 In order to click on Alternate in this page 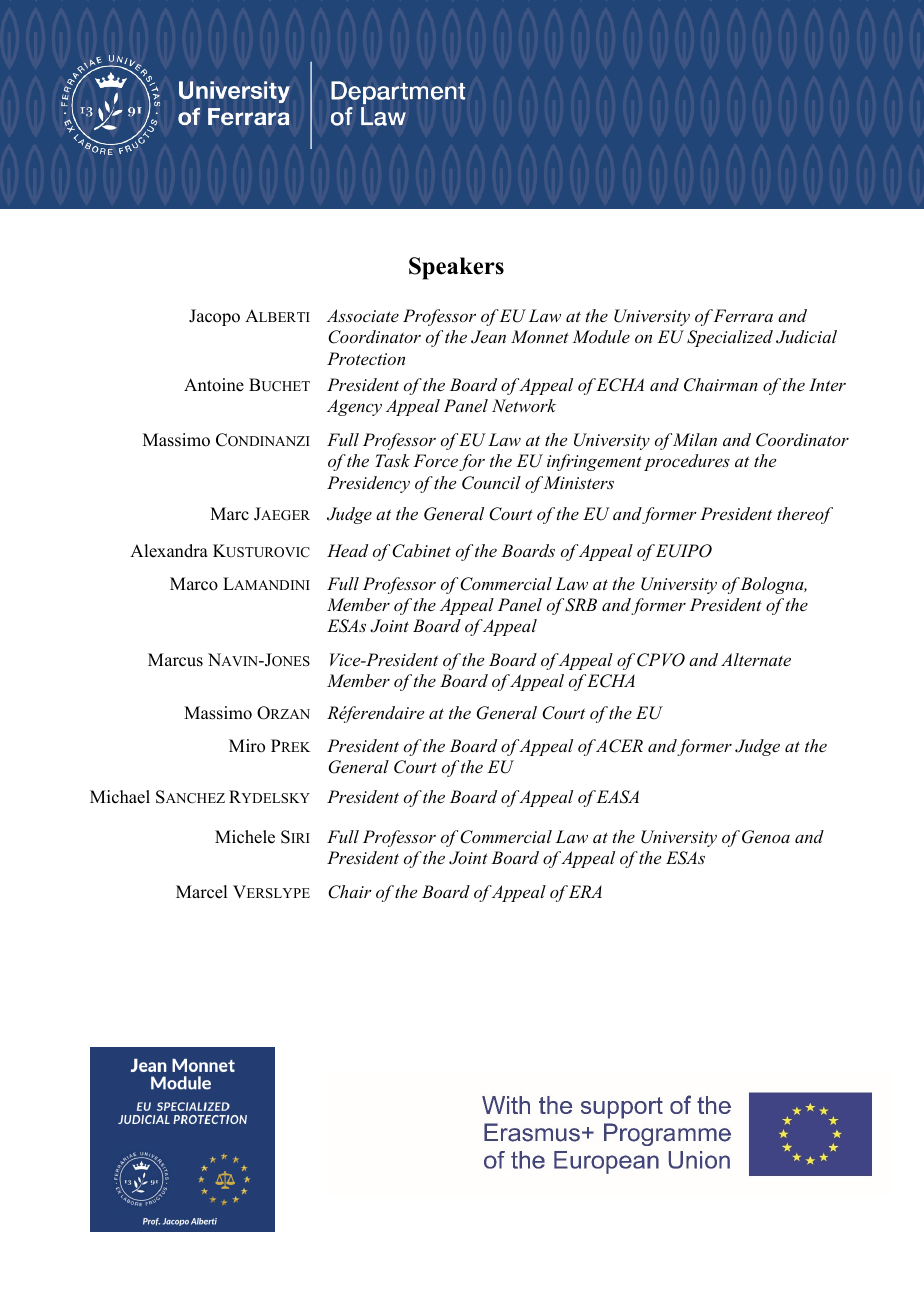, I will do `click(756, 659)`.
